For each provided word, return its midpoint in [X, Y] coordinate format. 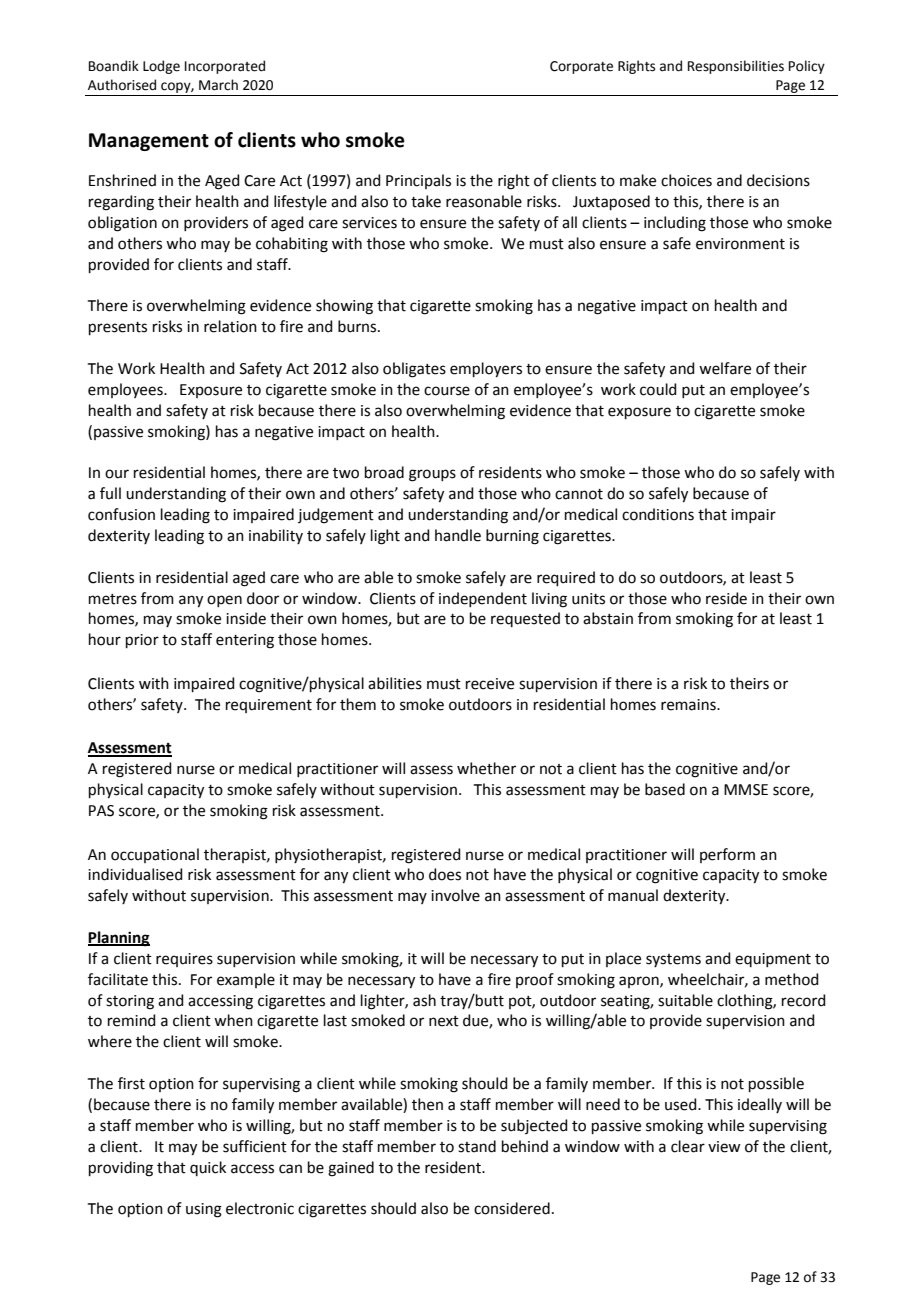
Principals [418, 181]
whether [486, 768]
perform [727, 855]
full [110, 493]
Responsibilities [736, 67]
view [724, 1147]
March [218, 85]
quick [208, 1168]
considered [512, 1208]
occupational [155, 855]
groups [432, 475]
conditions [658, 514]
